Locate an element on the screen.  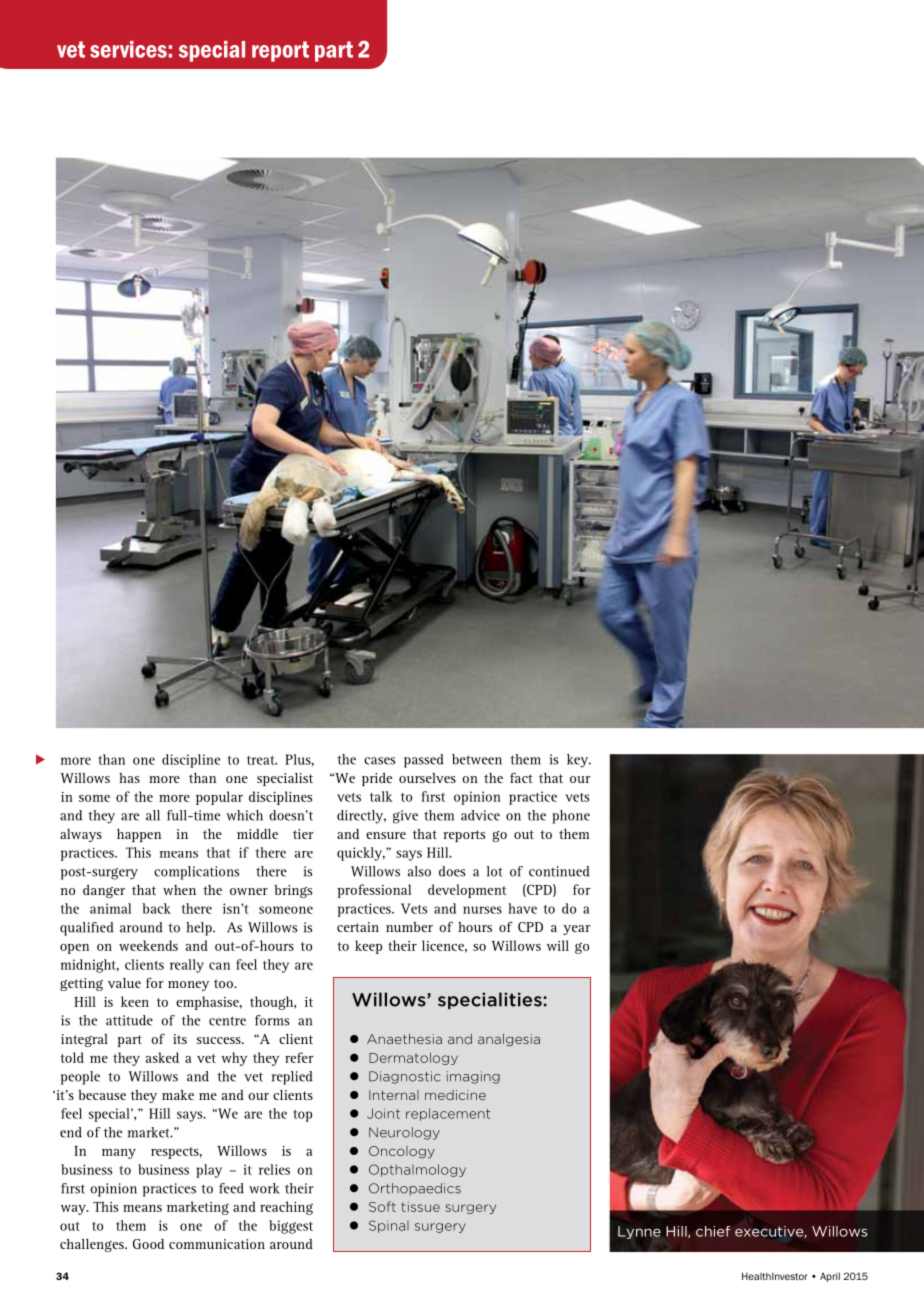
cases is located at coordinates (380, 761).
